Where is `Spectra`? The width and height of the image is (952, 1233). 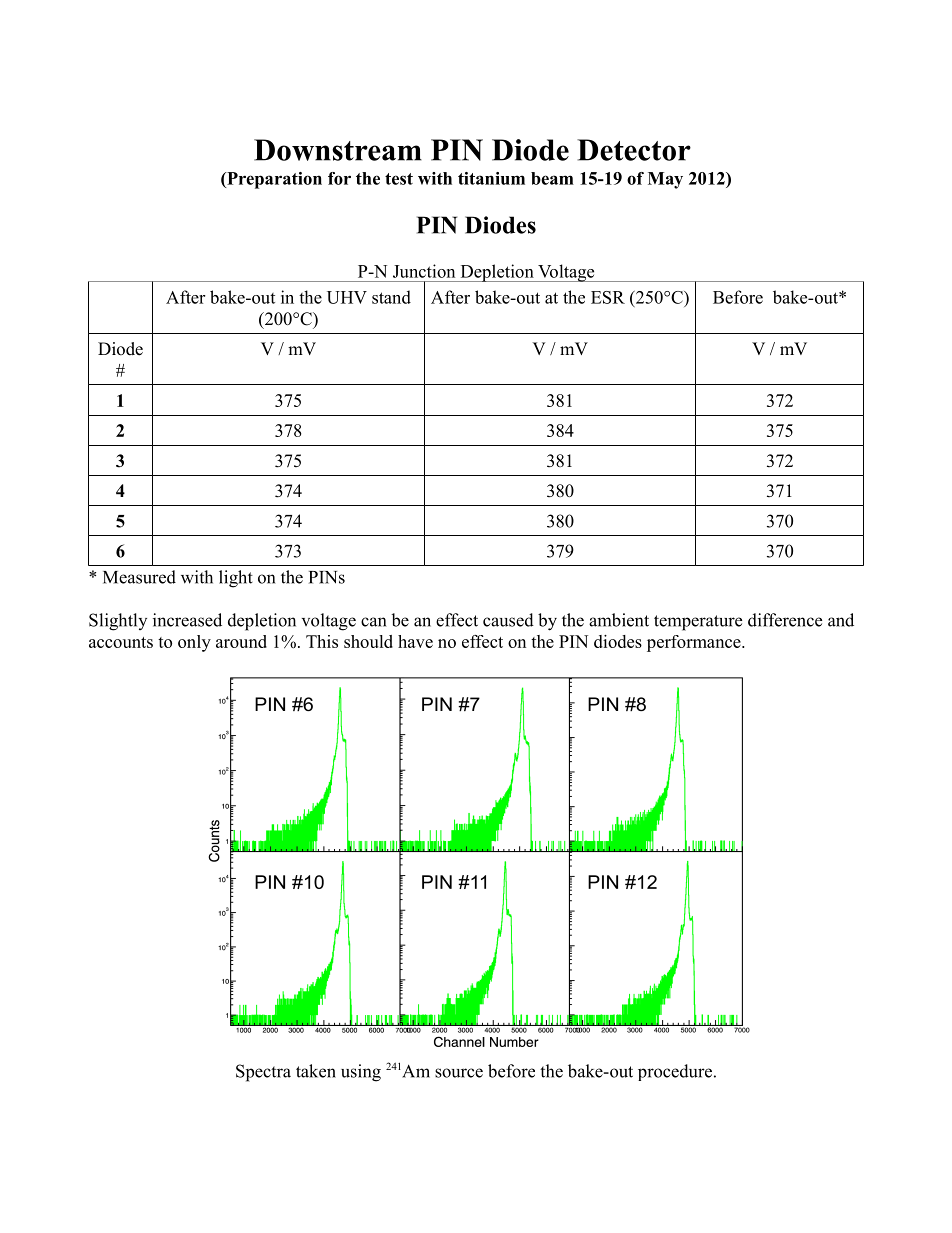
Spectra is located at coordinates (263, 1073).
